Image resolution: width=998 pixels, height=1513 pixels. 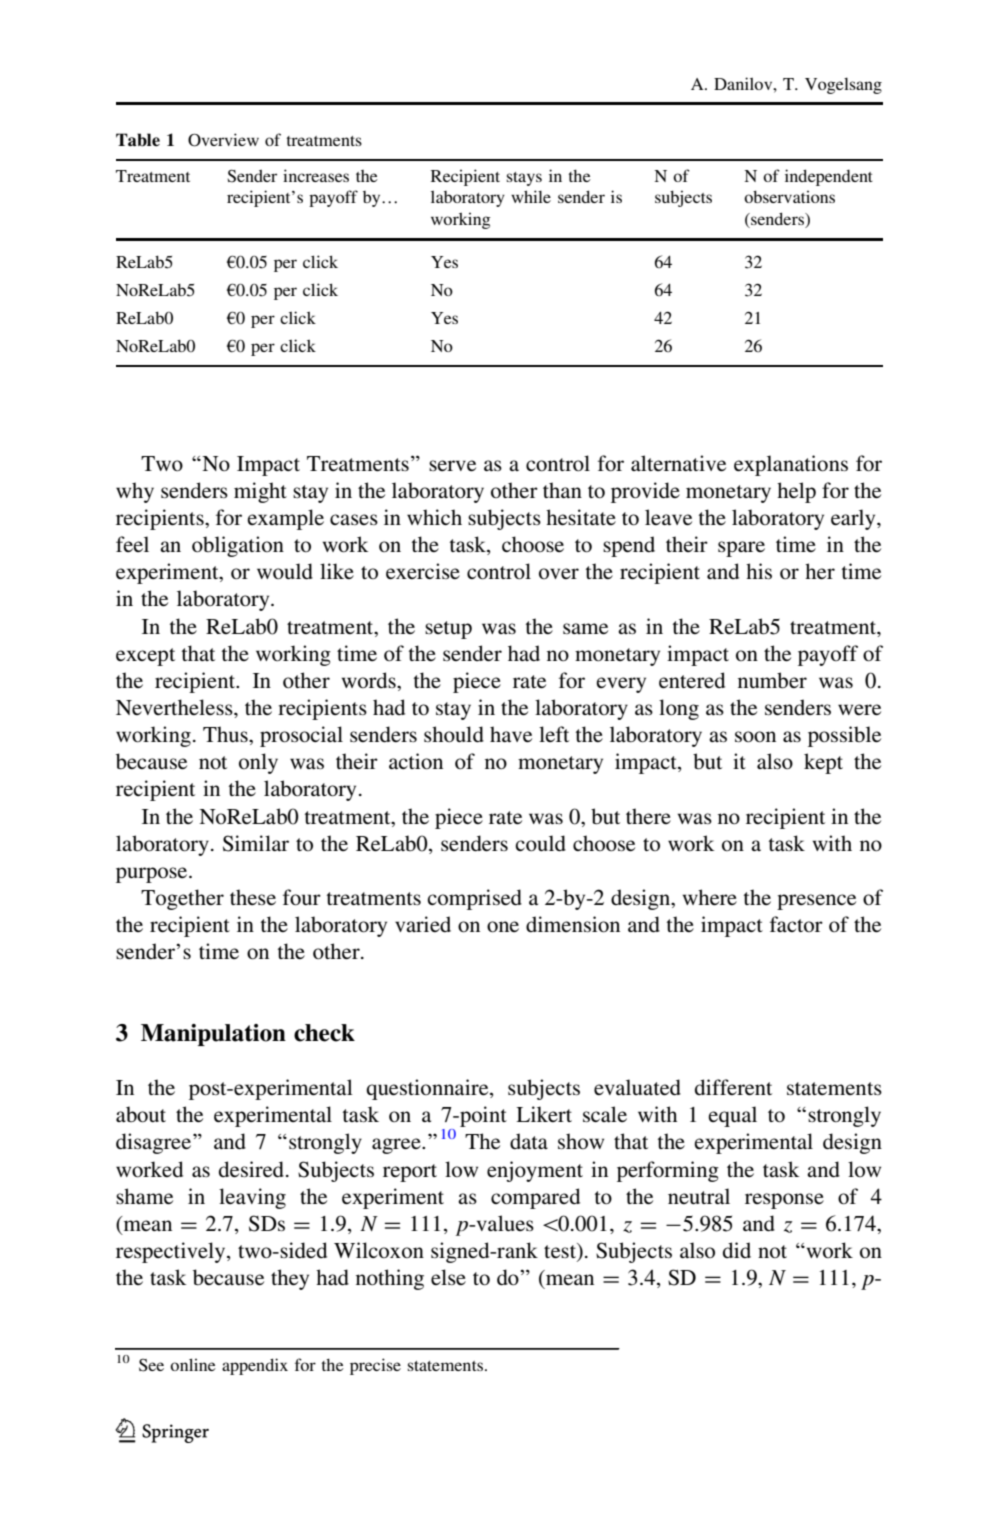 What do you see at coordinates (511, 734) in the document?
I see `have` at bounding box center [511, 734].
